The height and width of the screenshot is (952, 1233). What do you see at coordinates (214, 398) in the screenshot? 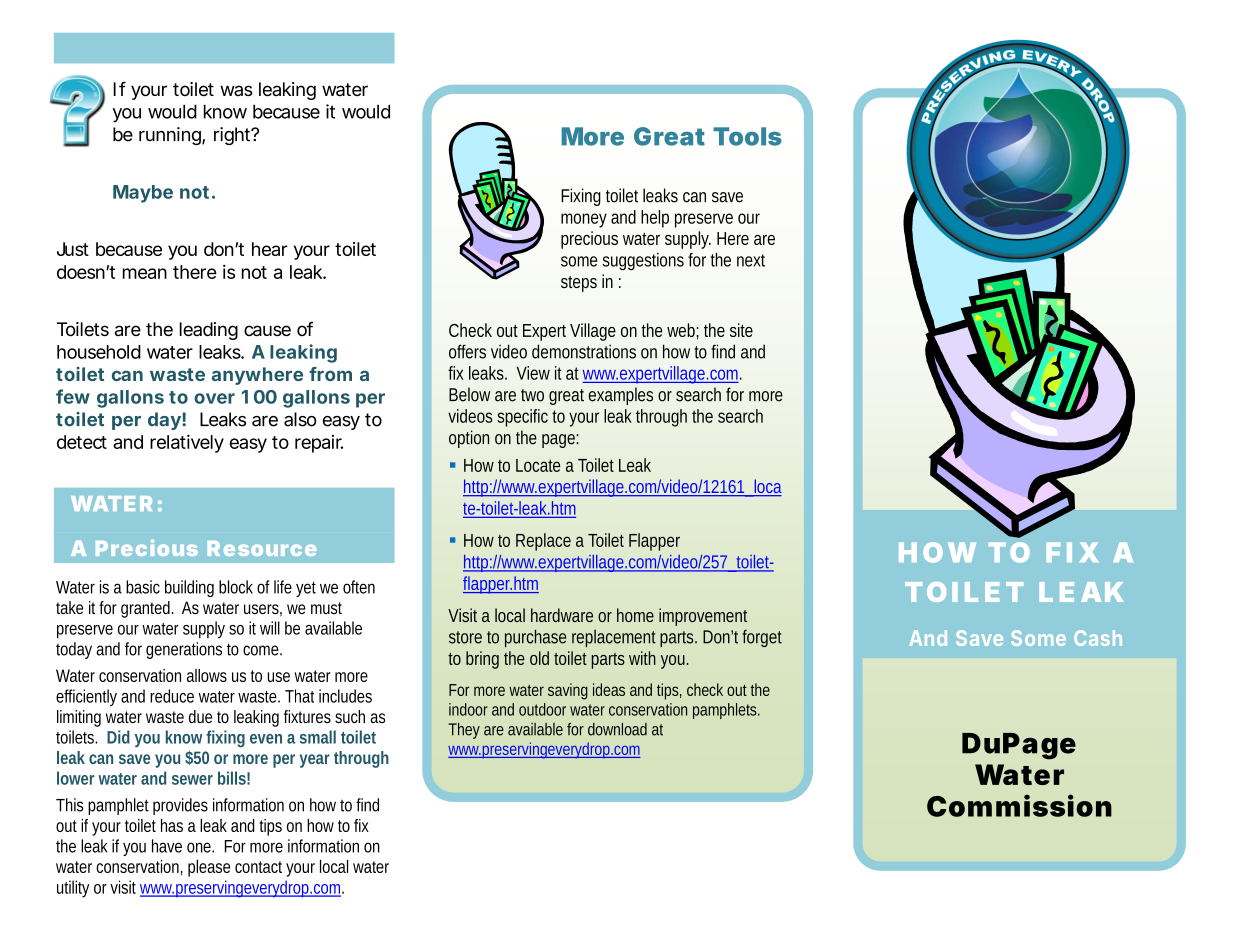
I see `over` at bounding box center [214, 398].
